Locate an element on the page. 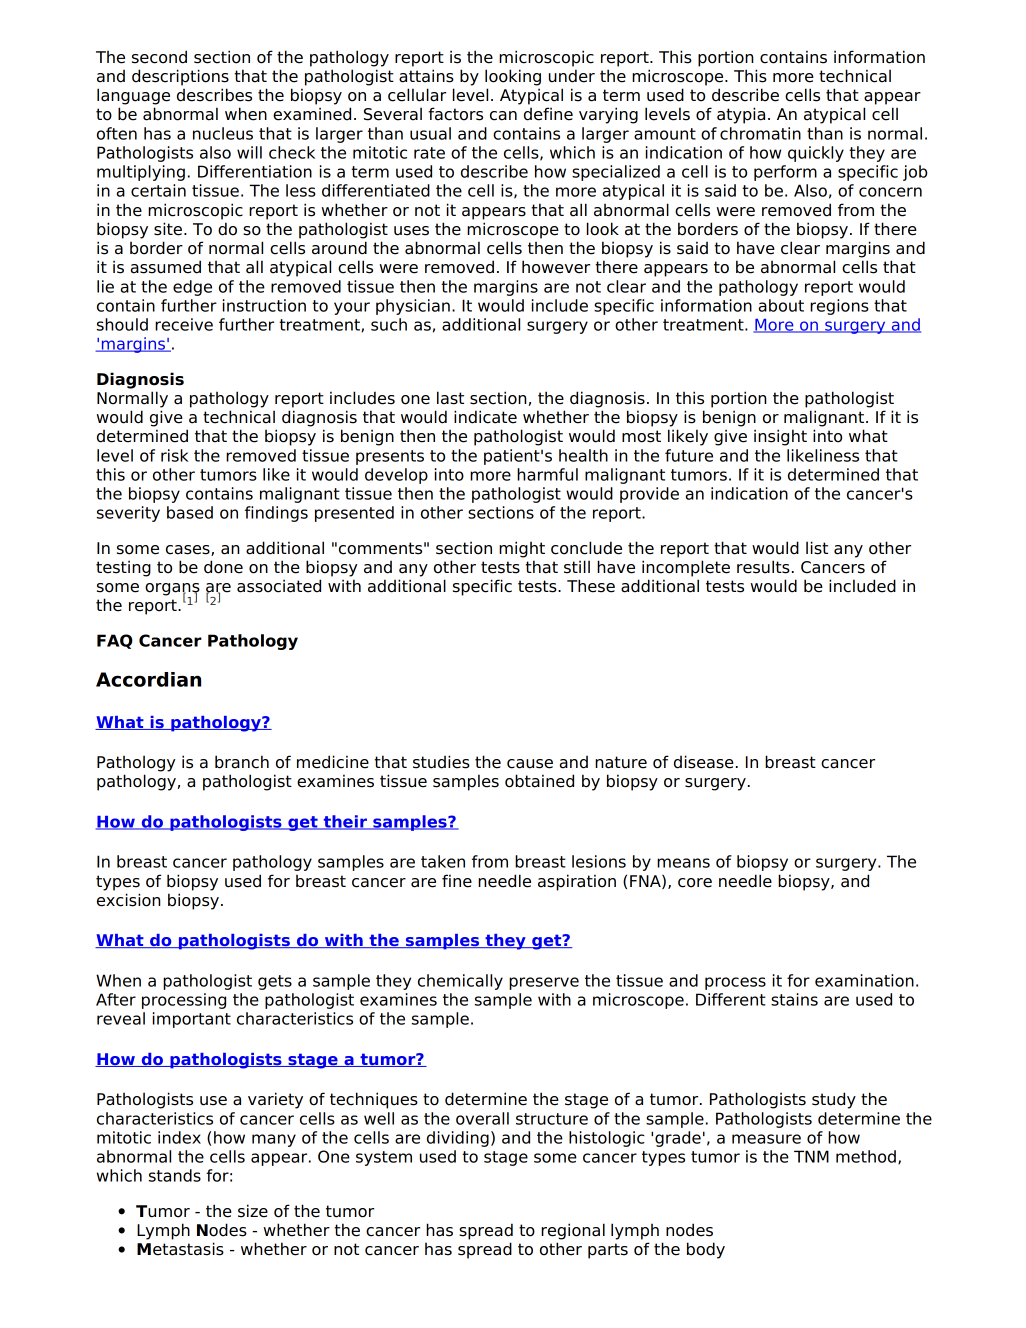 Image resolution: width=1026 pixels, height=1328 pixels. harmful is located at coordinates (547, 474).
